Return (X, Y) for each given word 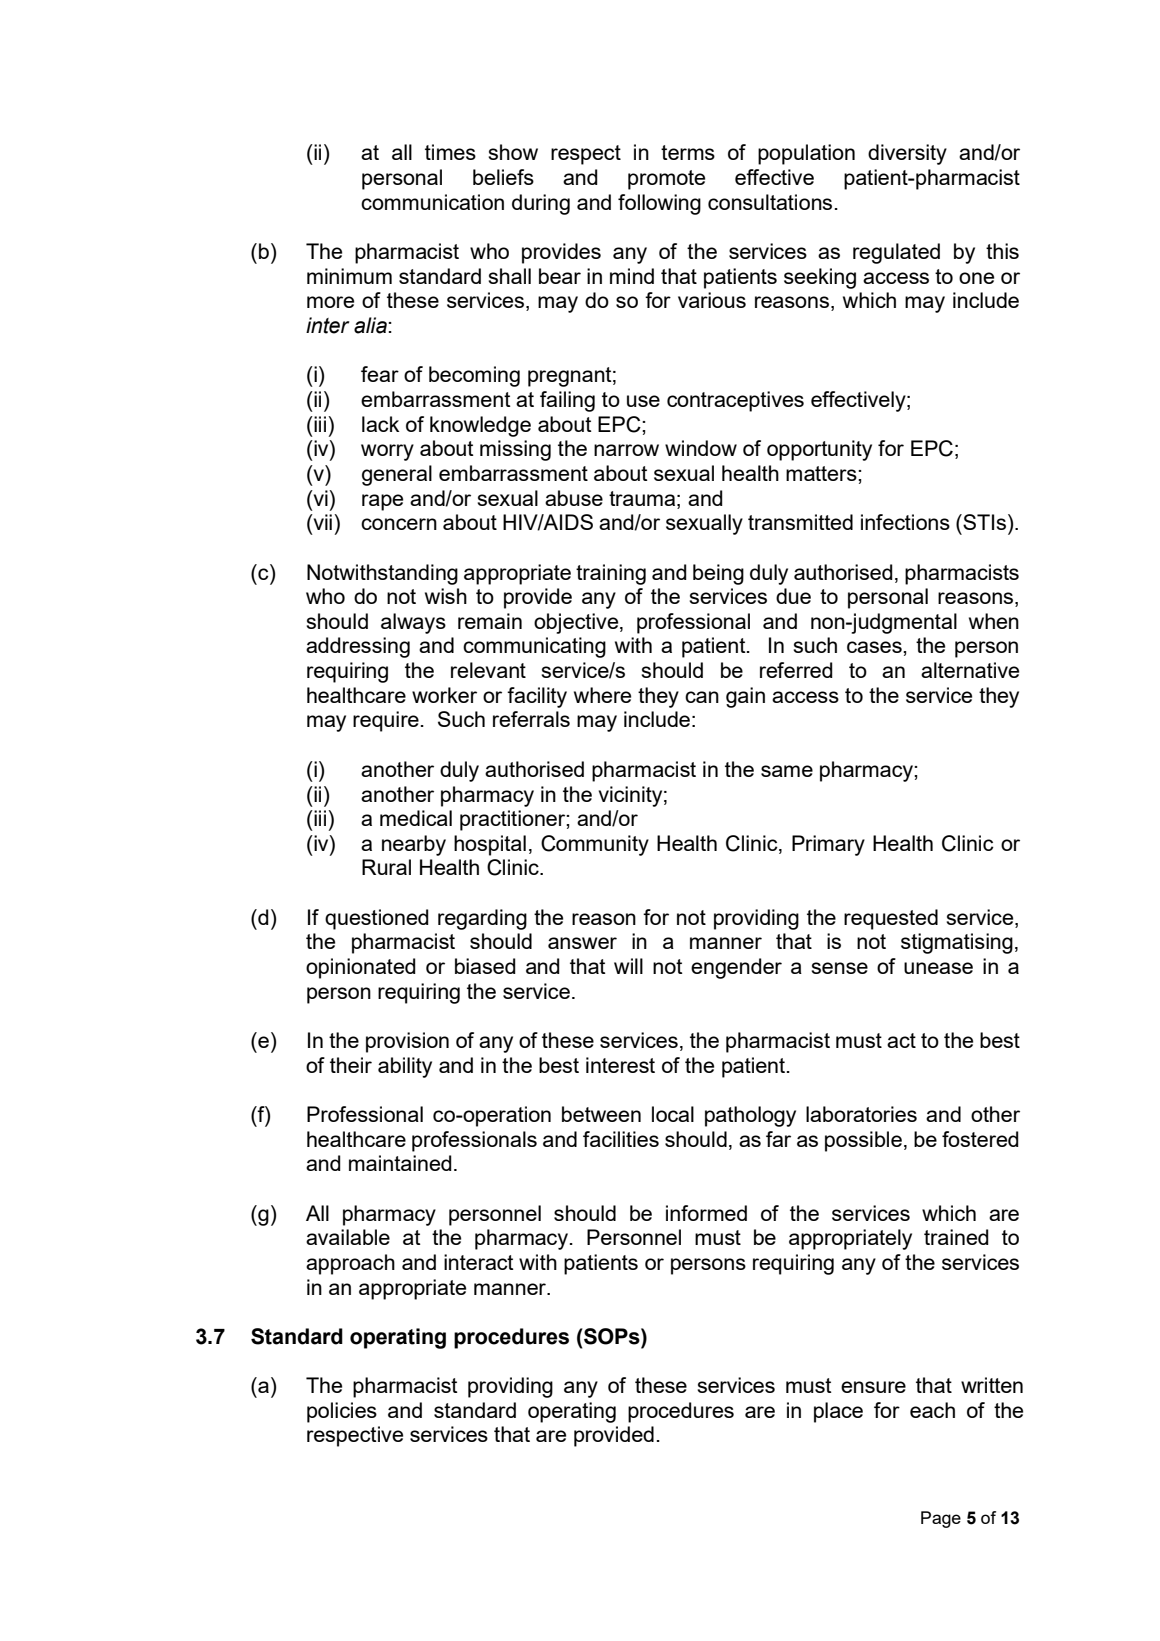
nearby (414, 845)
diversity (907, 154)
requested (891, 919)
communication (432, 202)
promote (666, 180)
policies (342, 1412)
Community (595, 845)
